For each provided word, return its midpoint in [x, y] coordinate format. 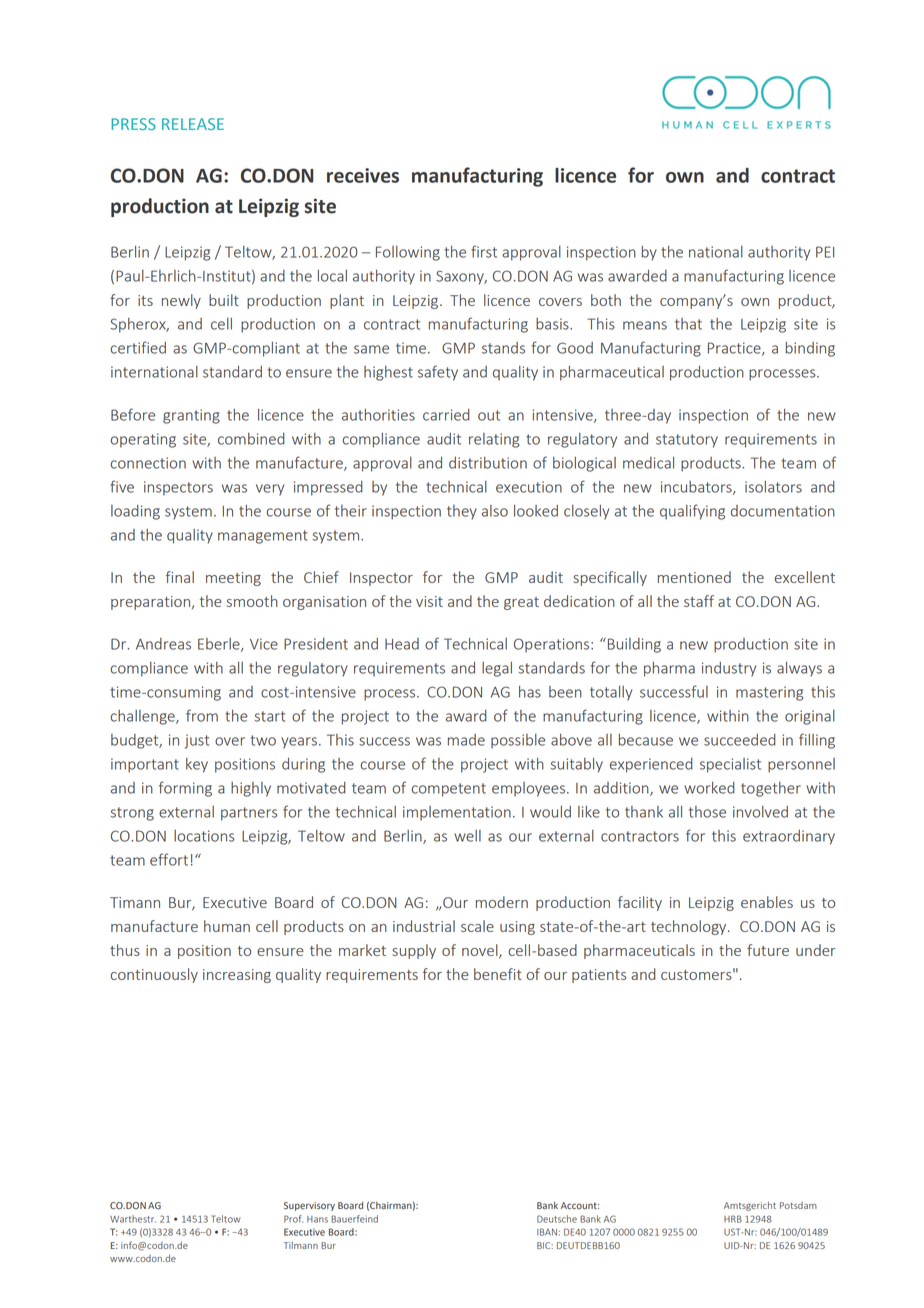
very [270, 490]
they [462, 512]
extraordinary [789, 837]
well [467, 836]
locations [204, 836]
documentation [783, 511]
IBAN [547, 1232]
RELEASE [193, 124]
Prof [293, 1219]
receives [363, 175]
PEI [825, 252]
